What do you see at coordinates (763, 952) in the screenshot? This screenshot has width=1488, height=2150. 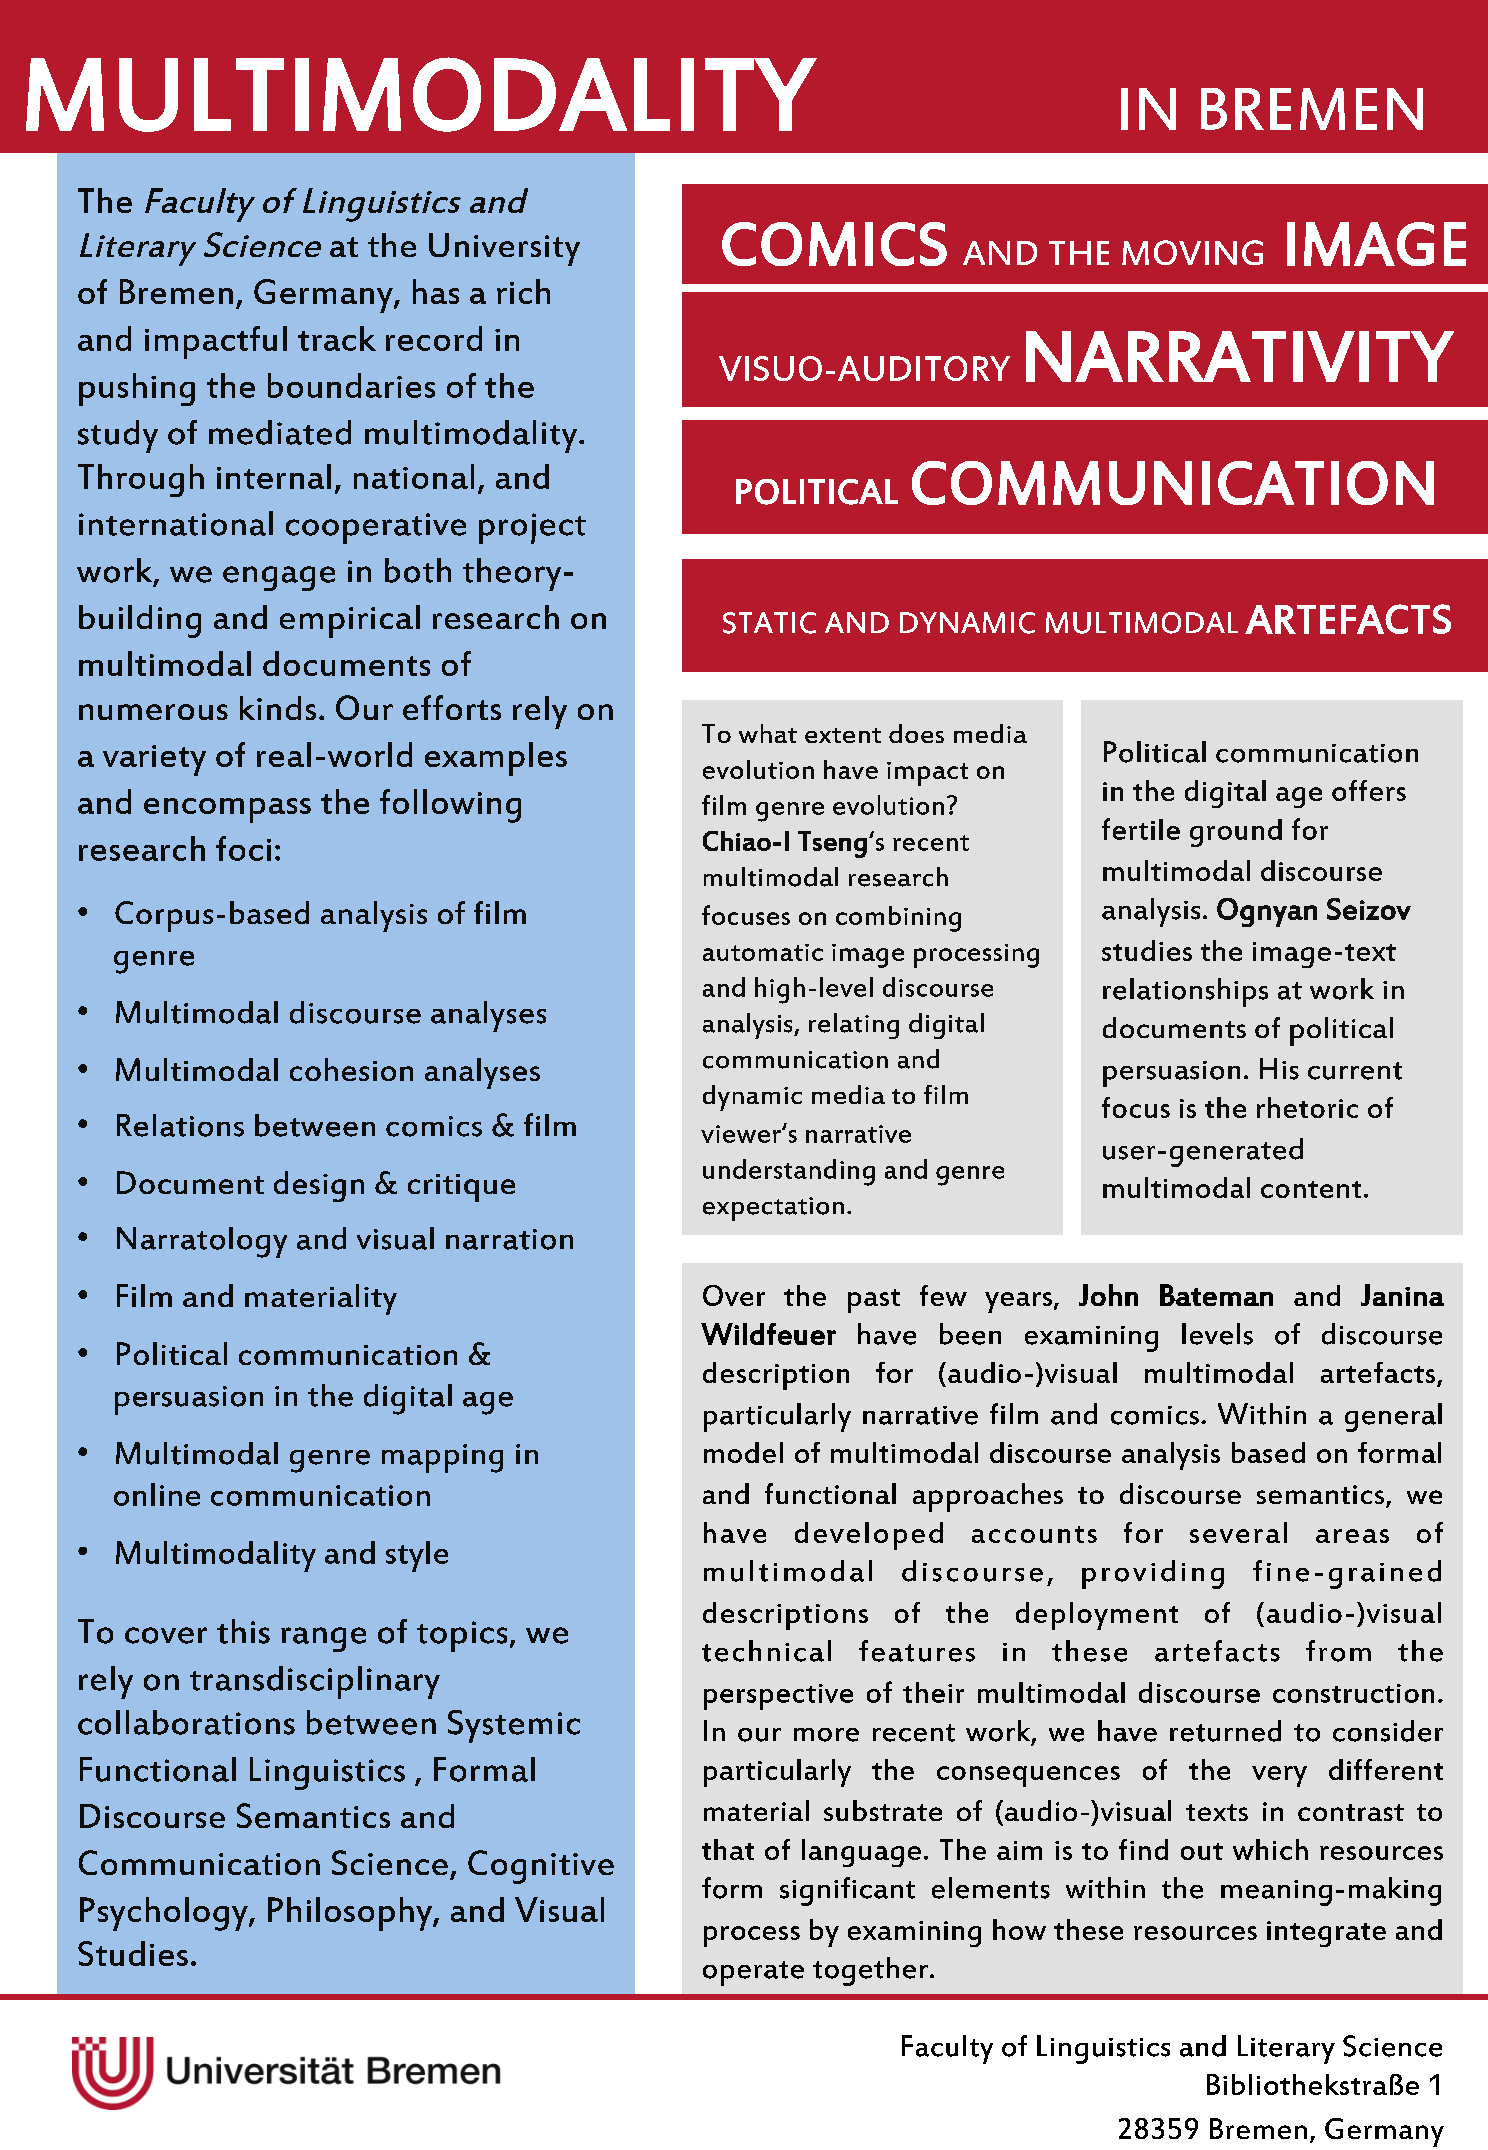 I see `automatic` at bounding box center [763, 952].
